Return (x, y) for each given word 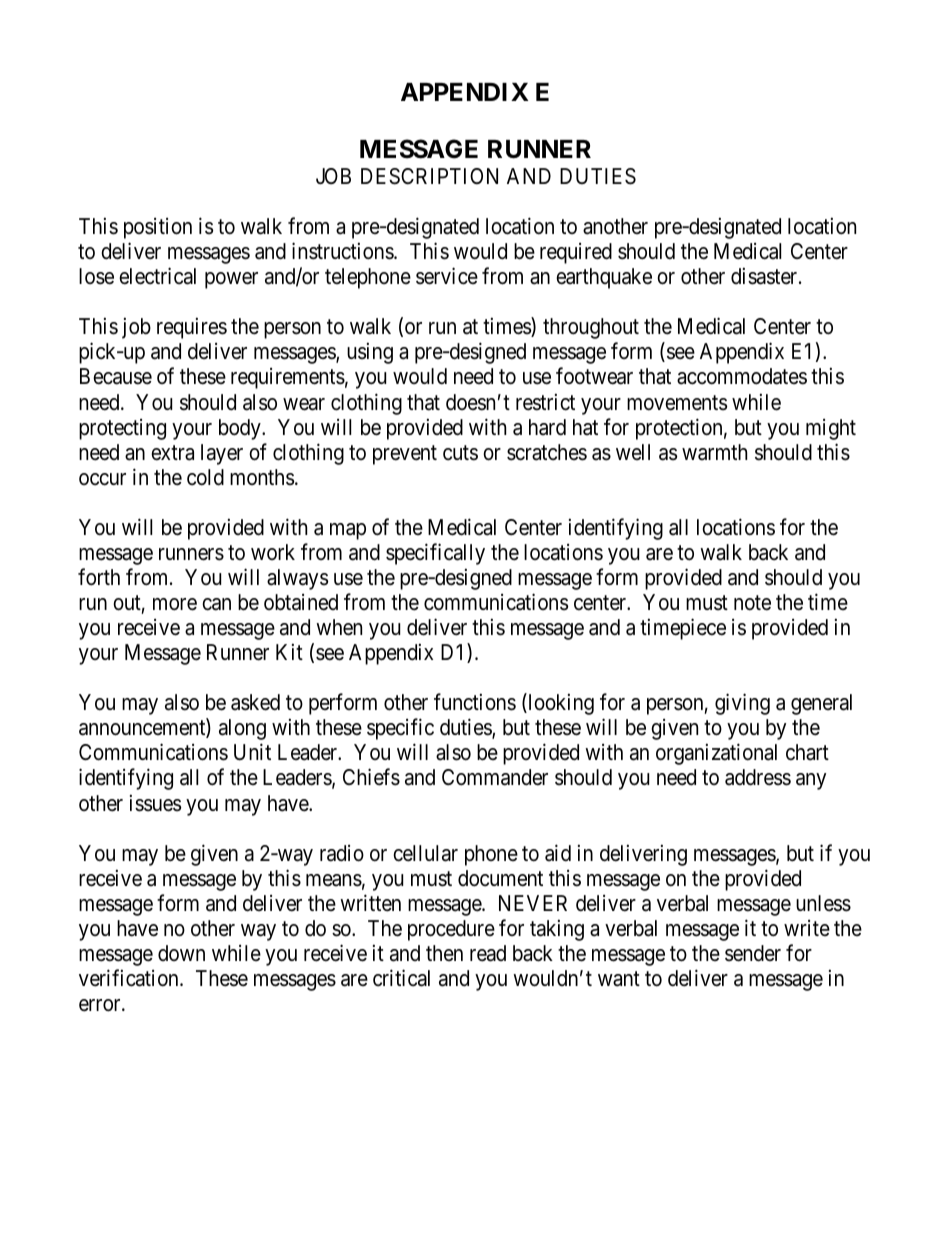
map (348, 531)
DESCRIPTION (429, 176)
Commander (495, 777)
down (181, 953)
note (752, 603)
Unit (252, 752)
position (158, 228)
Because (116, 376)
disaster (765, 276)
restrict (545, 402)
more (175, 604)
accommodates (742, 376)
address (758, 777)
